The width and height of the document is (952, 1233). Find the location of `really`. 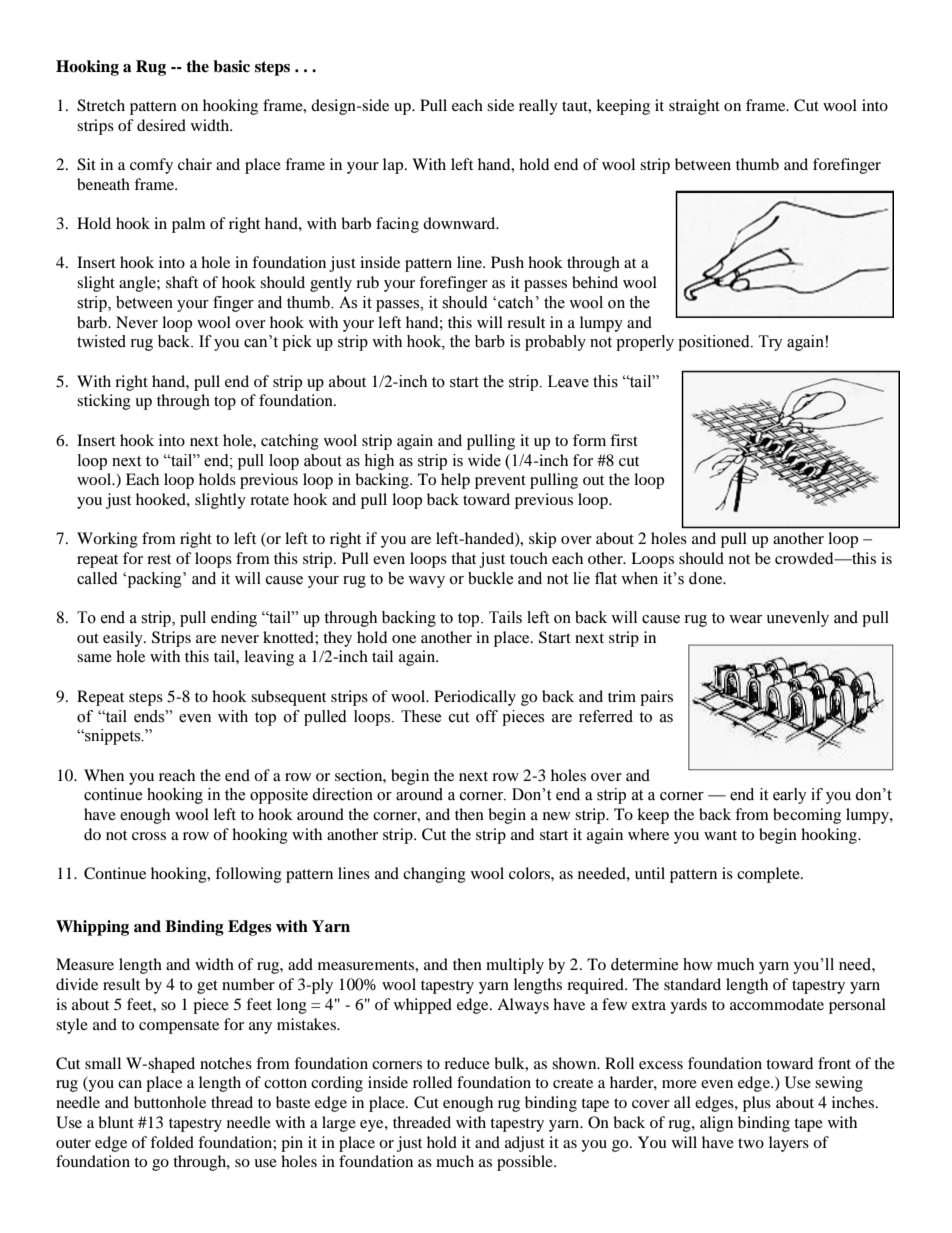

really is located at coordinates (538, 107).
